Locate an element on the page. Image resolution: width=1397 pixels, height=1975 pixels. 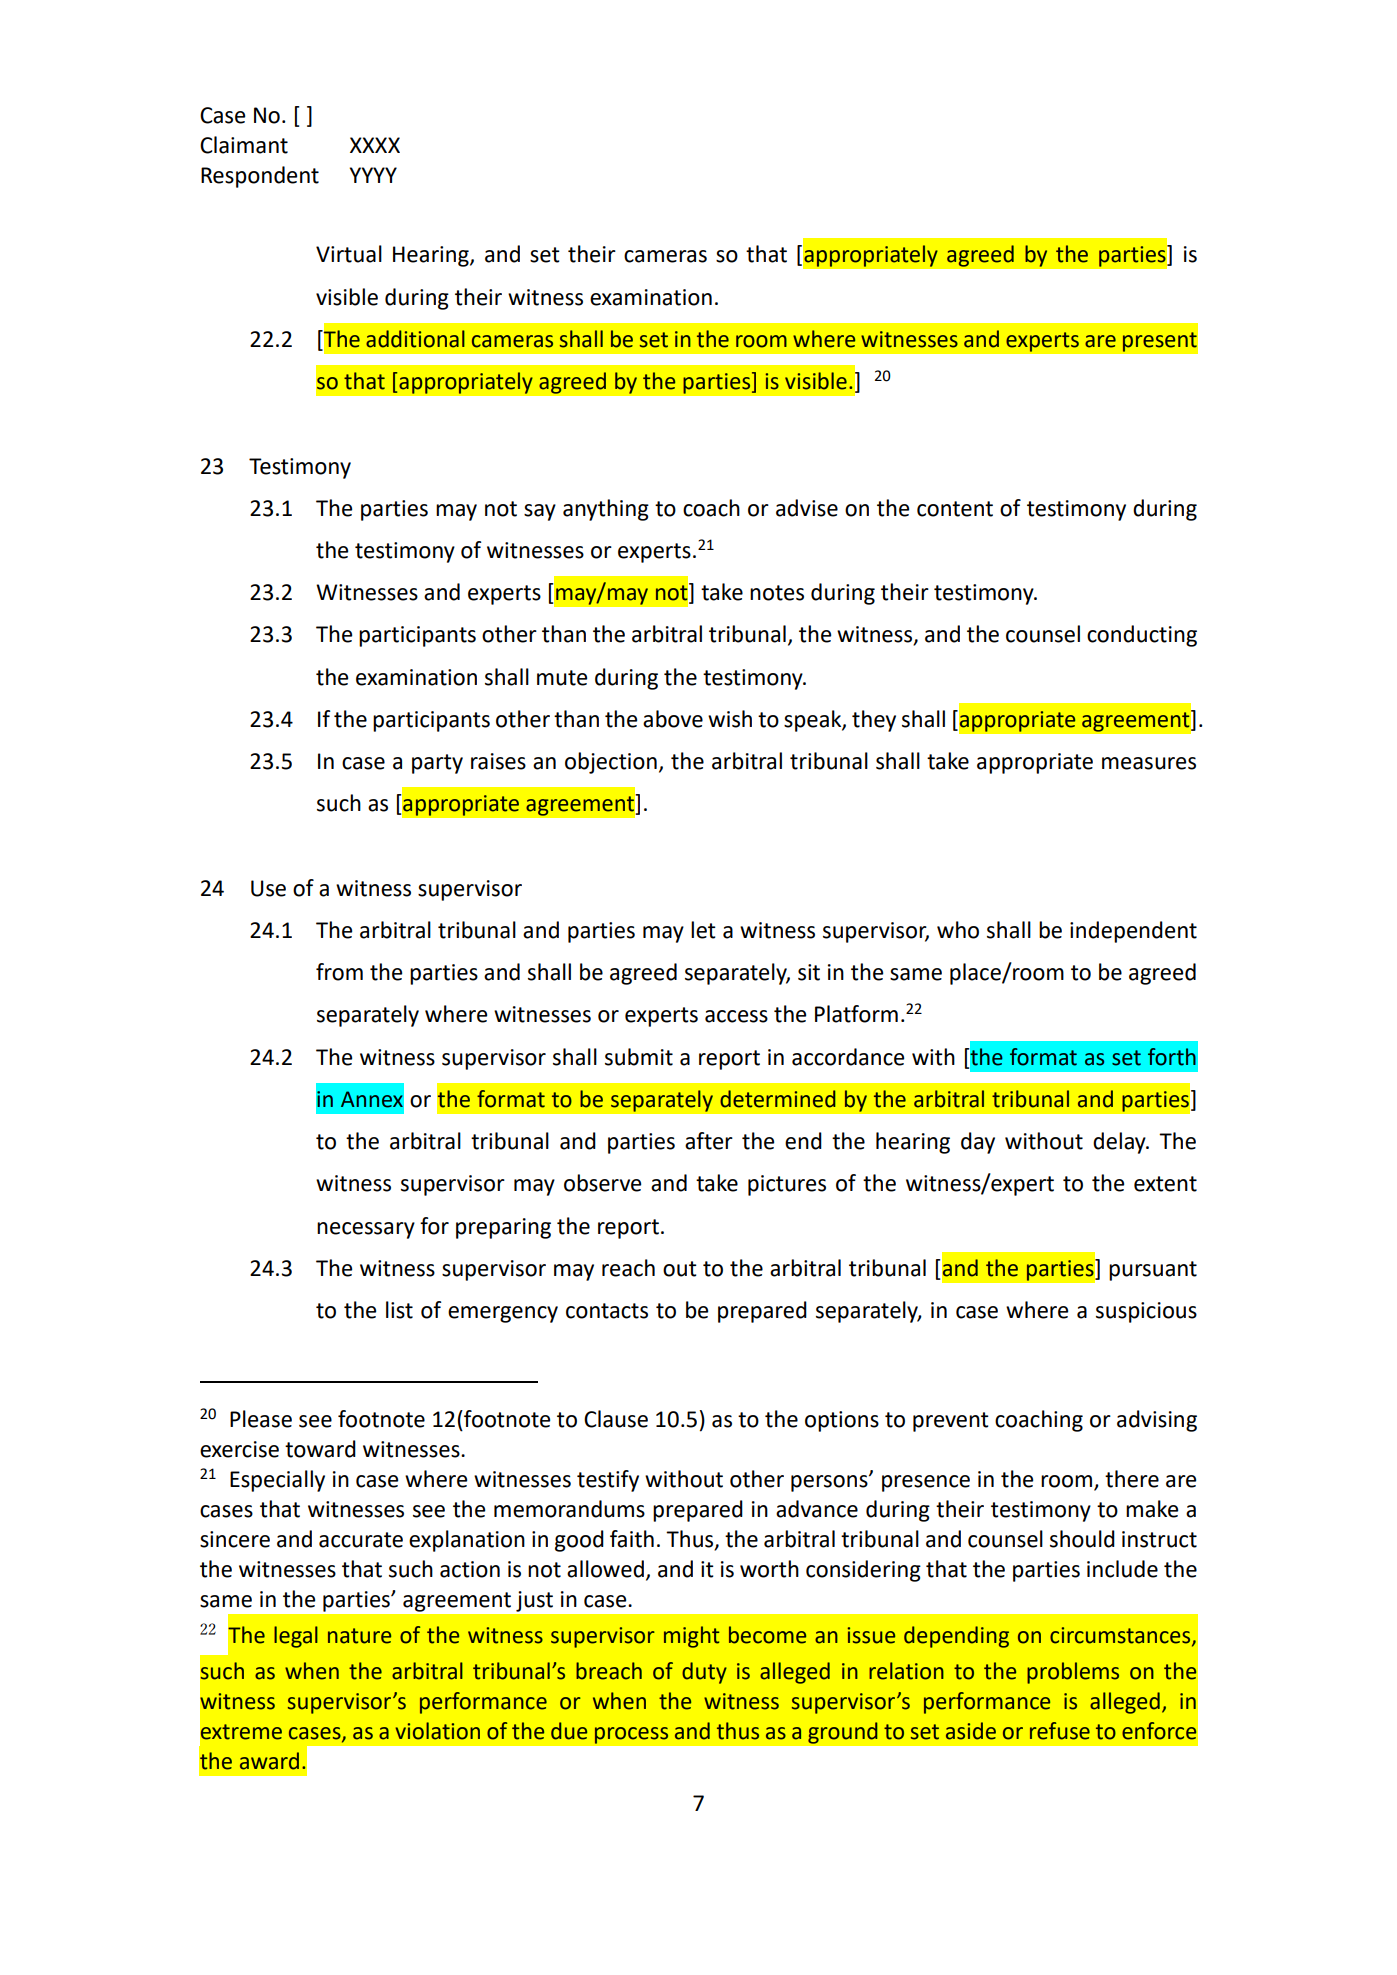
necessary is located at coordinates (366, 1230).
